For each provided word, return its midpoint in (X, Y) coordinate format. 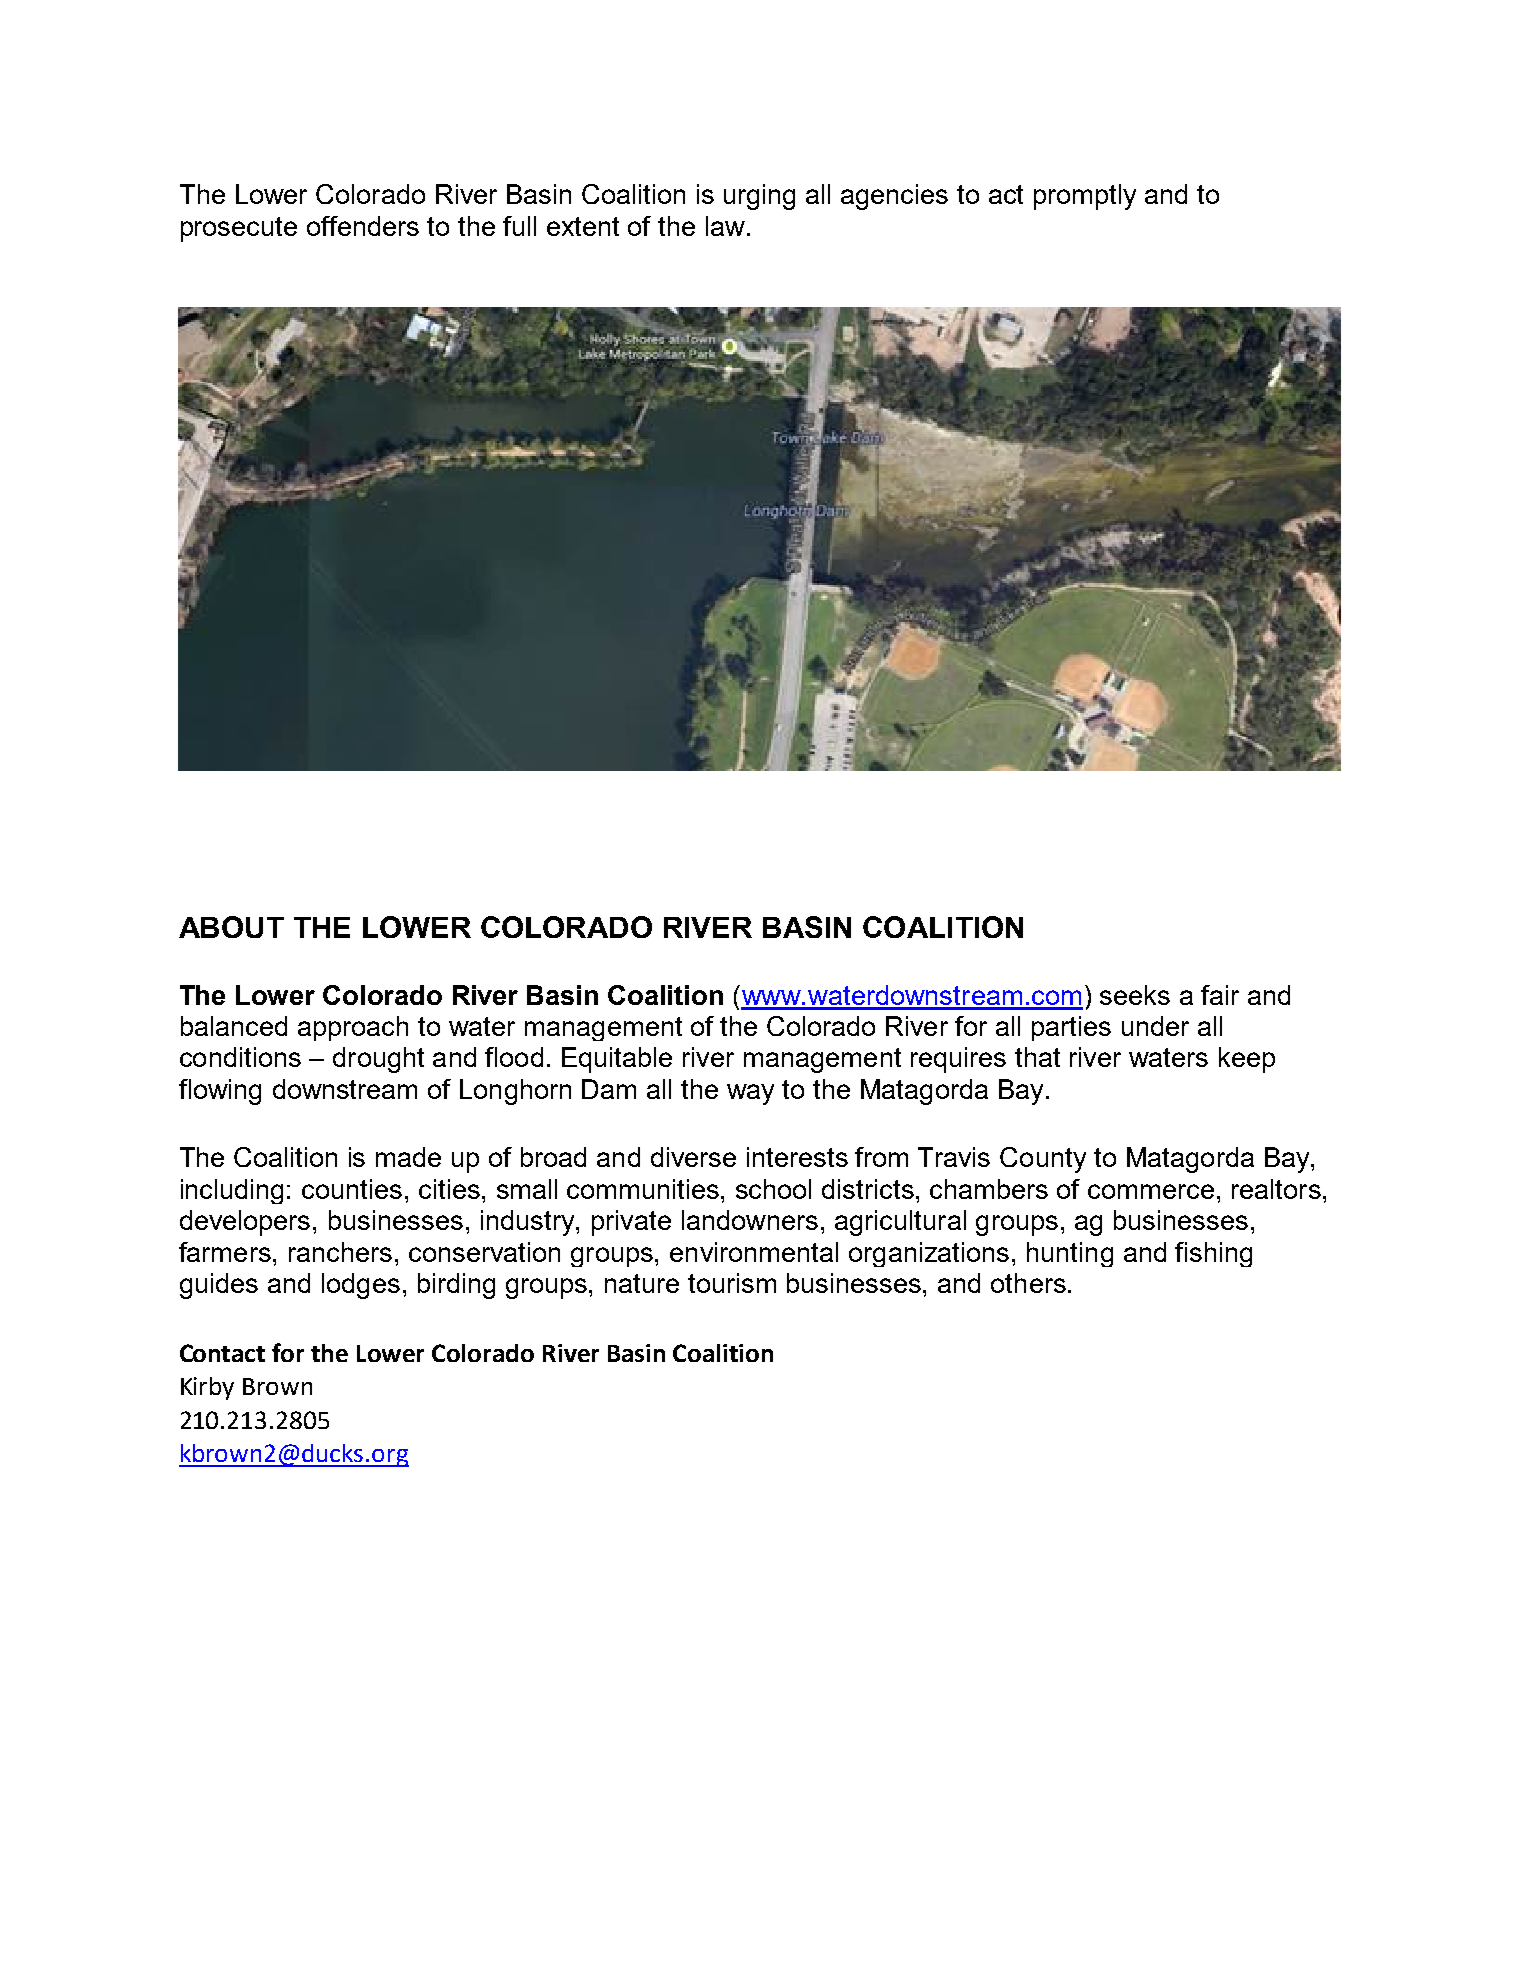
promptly (1085, 197)
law (725, 226)
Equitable (617, 1060)
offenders (363, 226)
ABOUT (231, 927)
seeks (1135, 995)
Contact (222, 1353)
